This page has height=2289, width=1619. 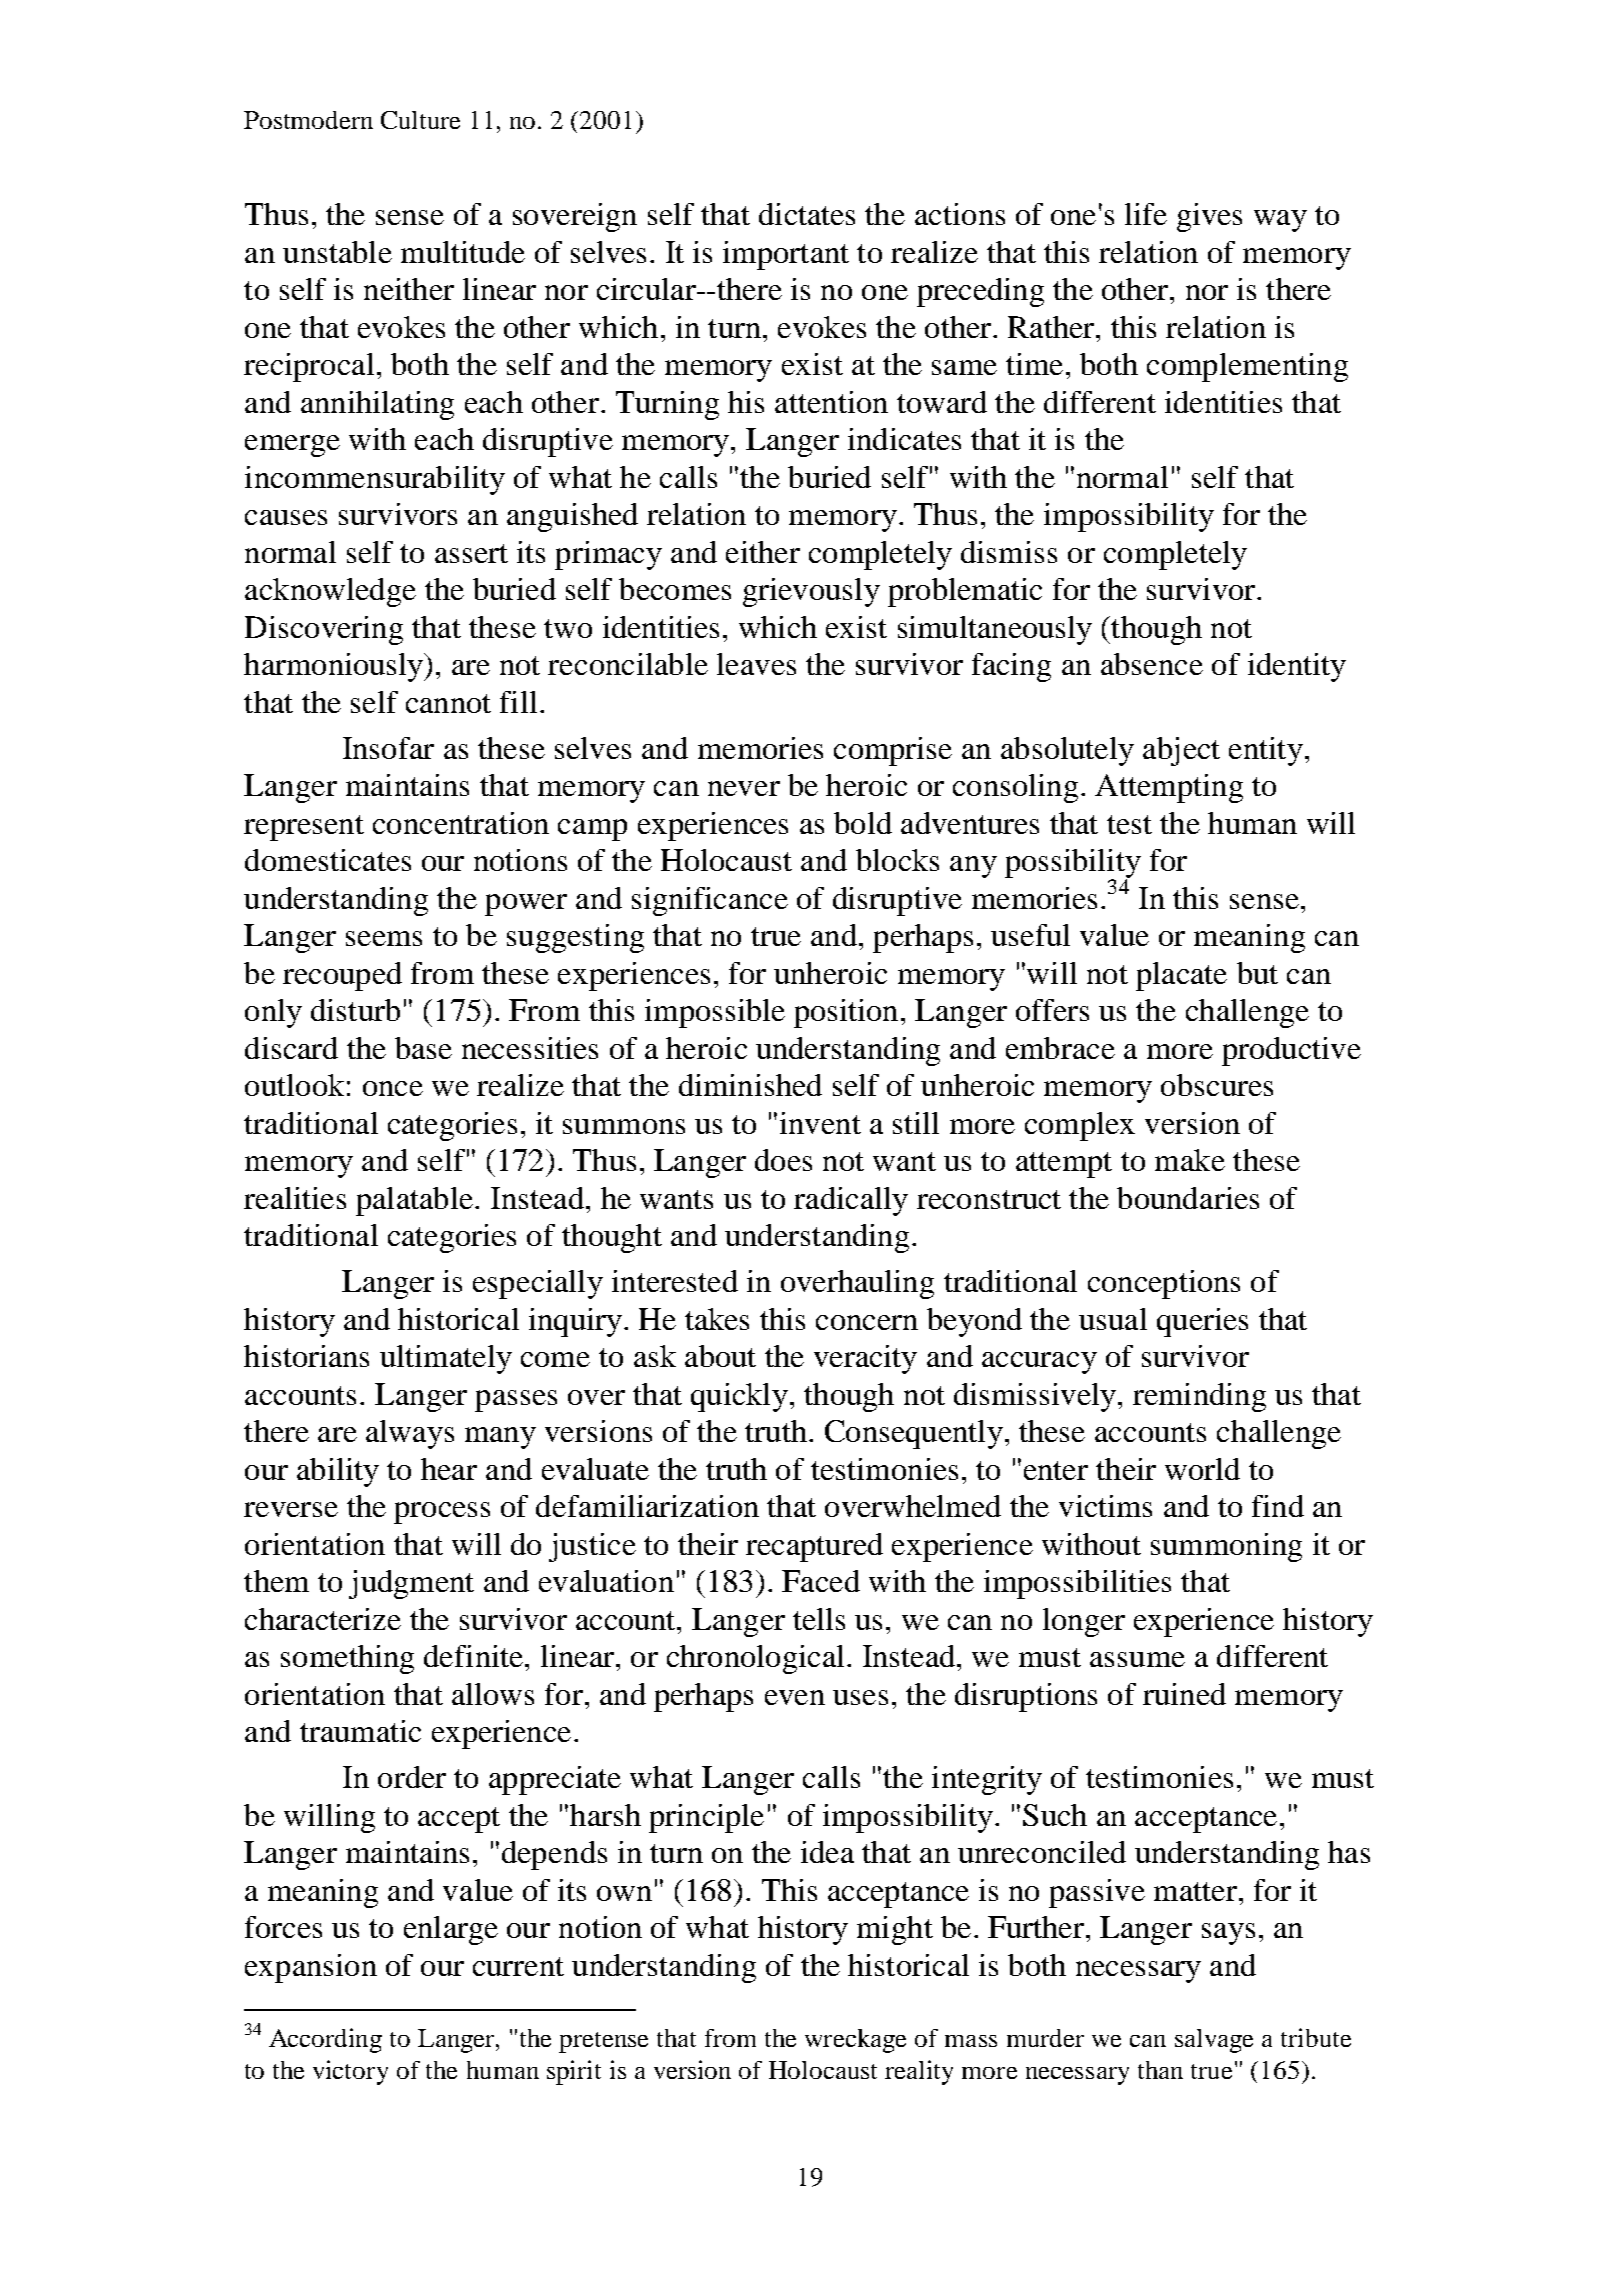 What do you see at coordinates (820, 1123) in the page?
I see `invent` at bounding box center [820, 1123].
